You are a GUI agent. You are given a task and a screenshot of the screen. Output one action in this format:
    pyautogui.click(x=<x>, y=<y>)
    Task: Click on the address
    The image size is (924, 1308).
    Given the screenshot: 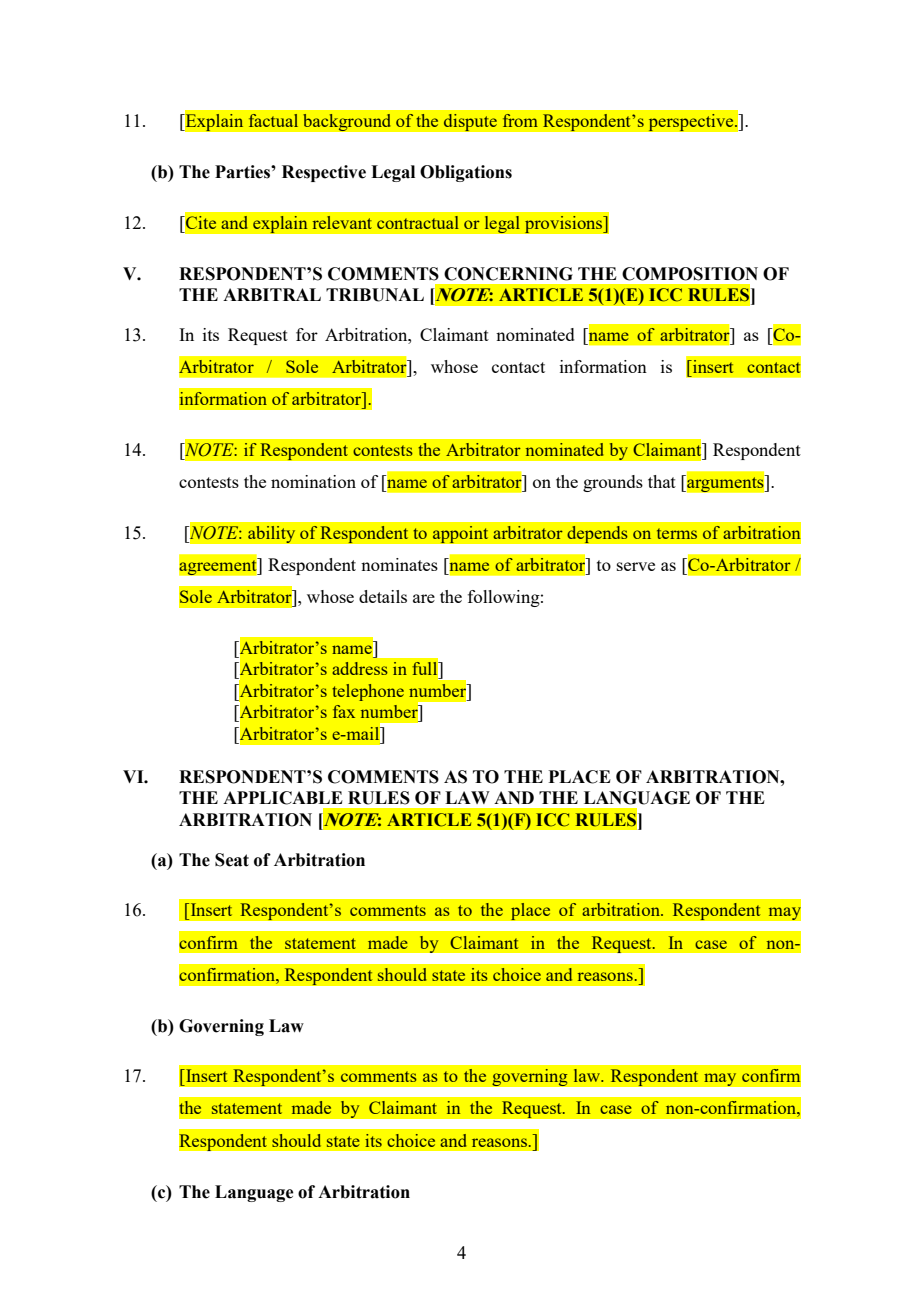 What is the action you would take?
    pyautogui.click(x=360, y=668)
